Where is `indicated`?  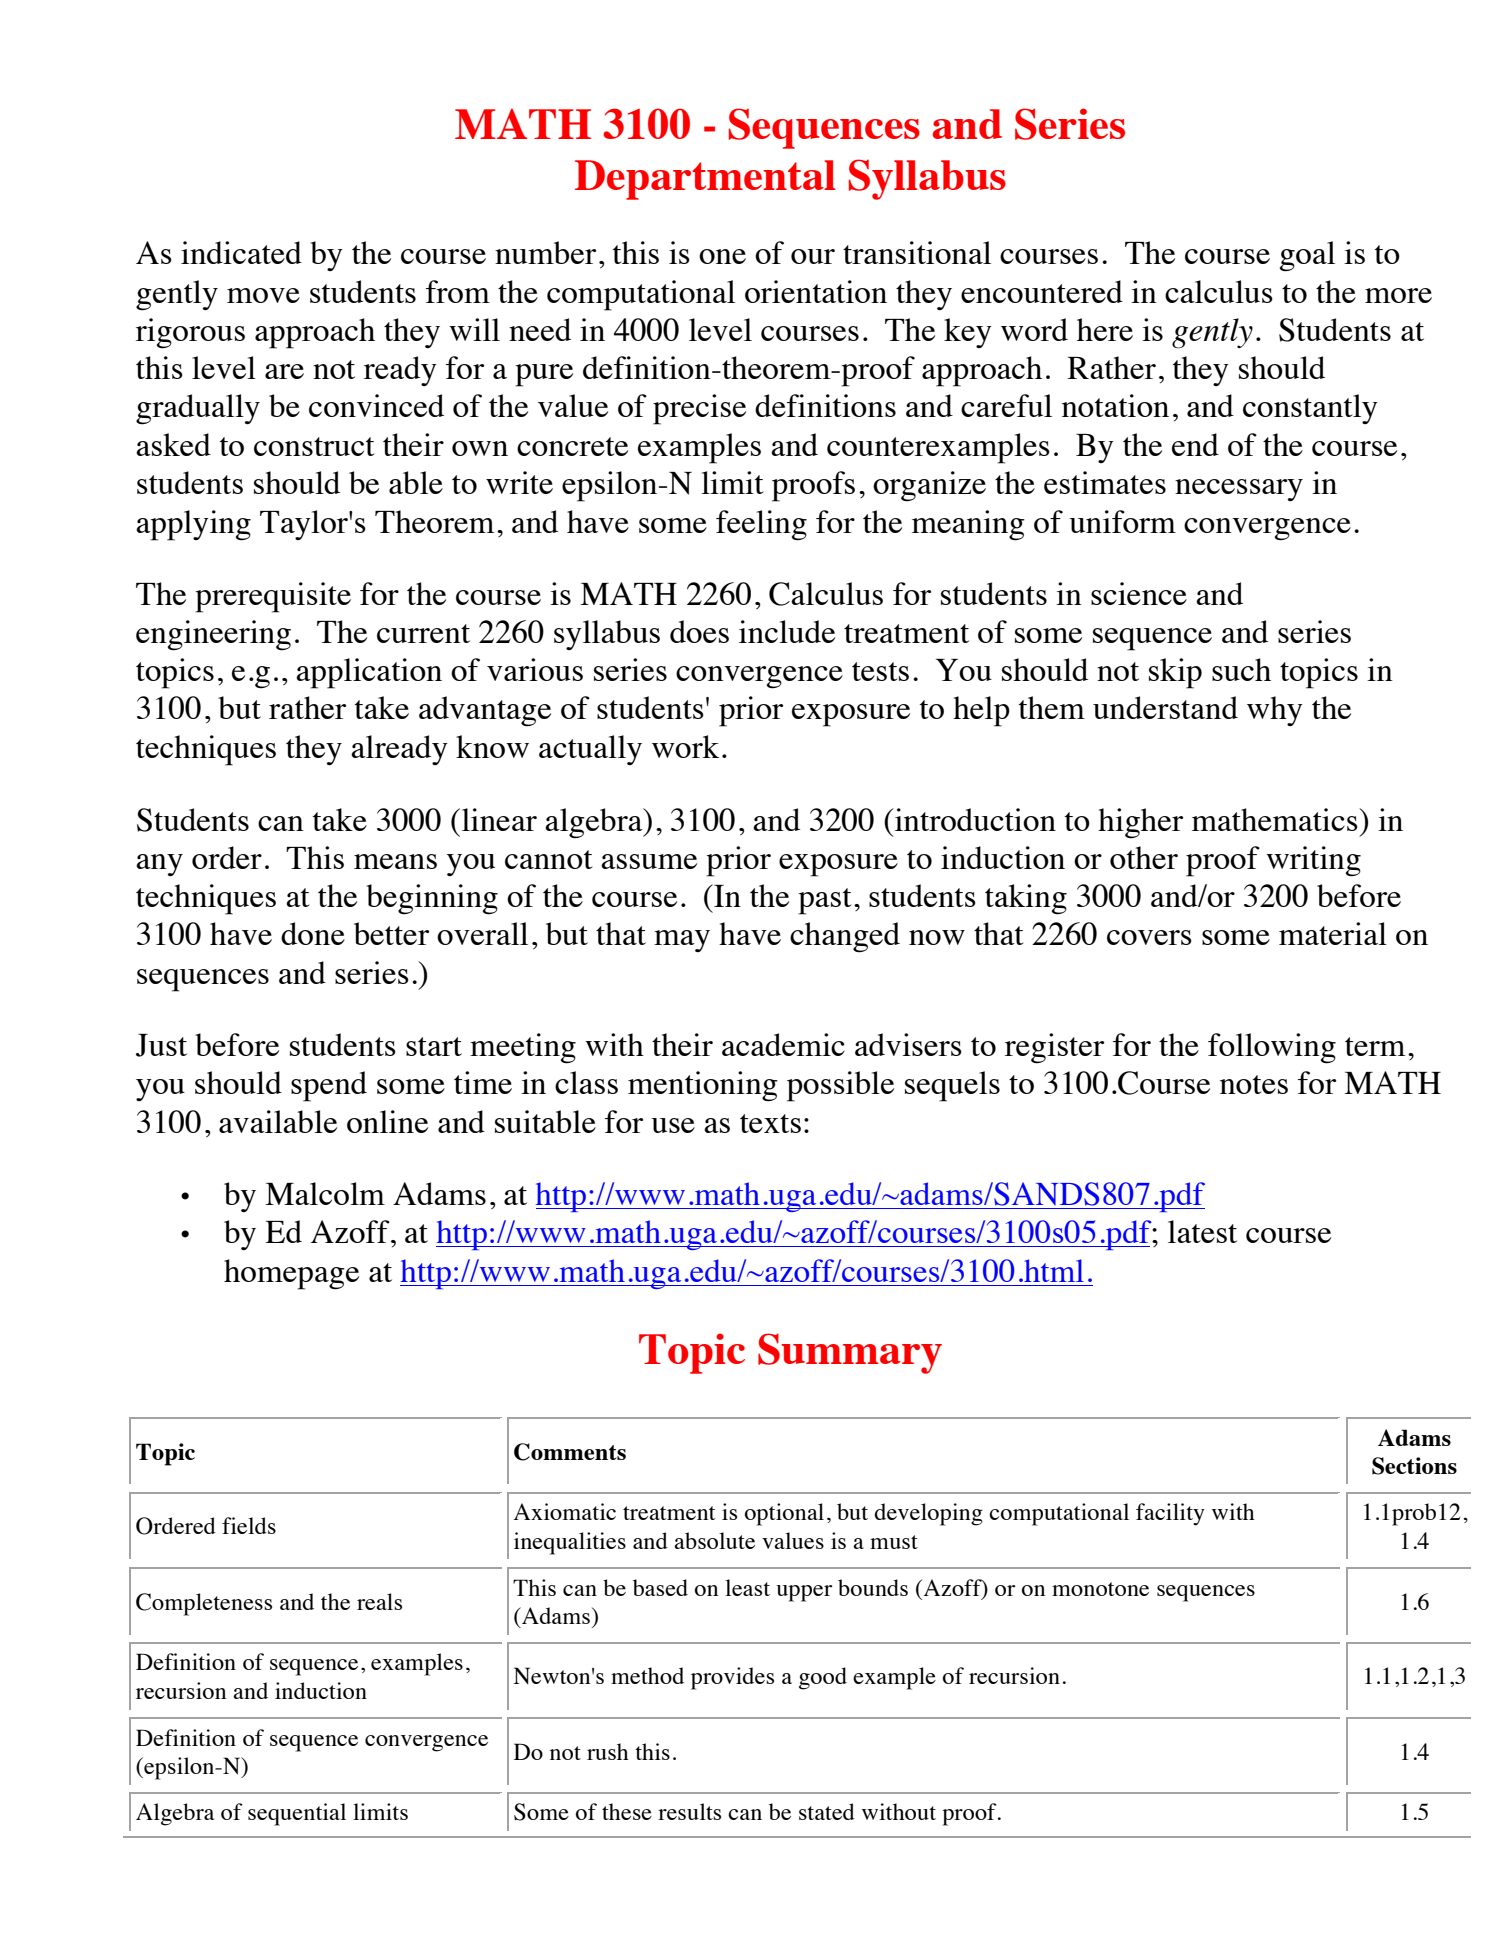
indicated is located at coordinates (241, 252).
